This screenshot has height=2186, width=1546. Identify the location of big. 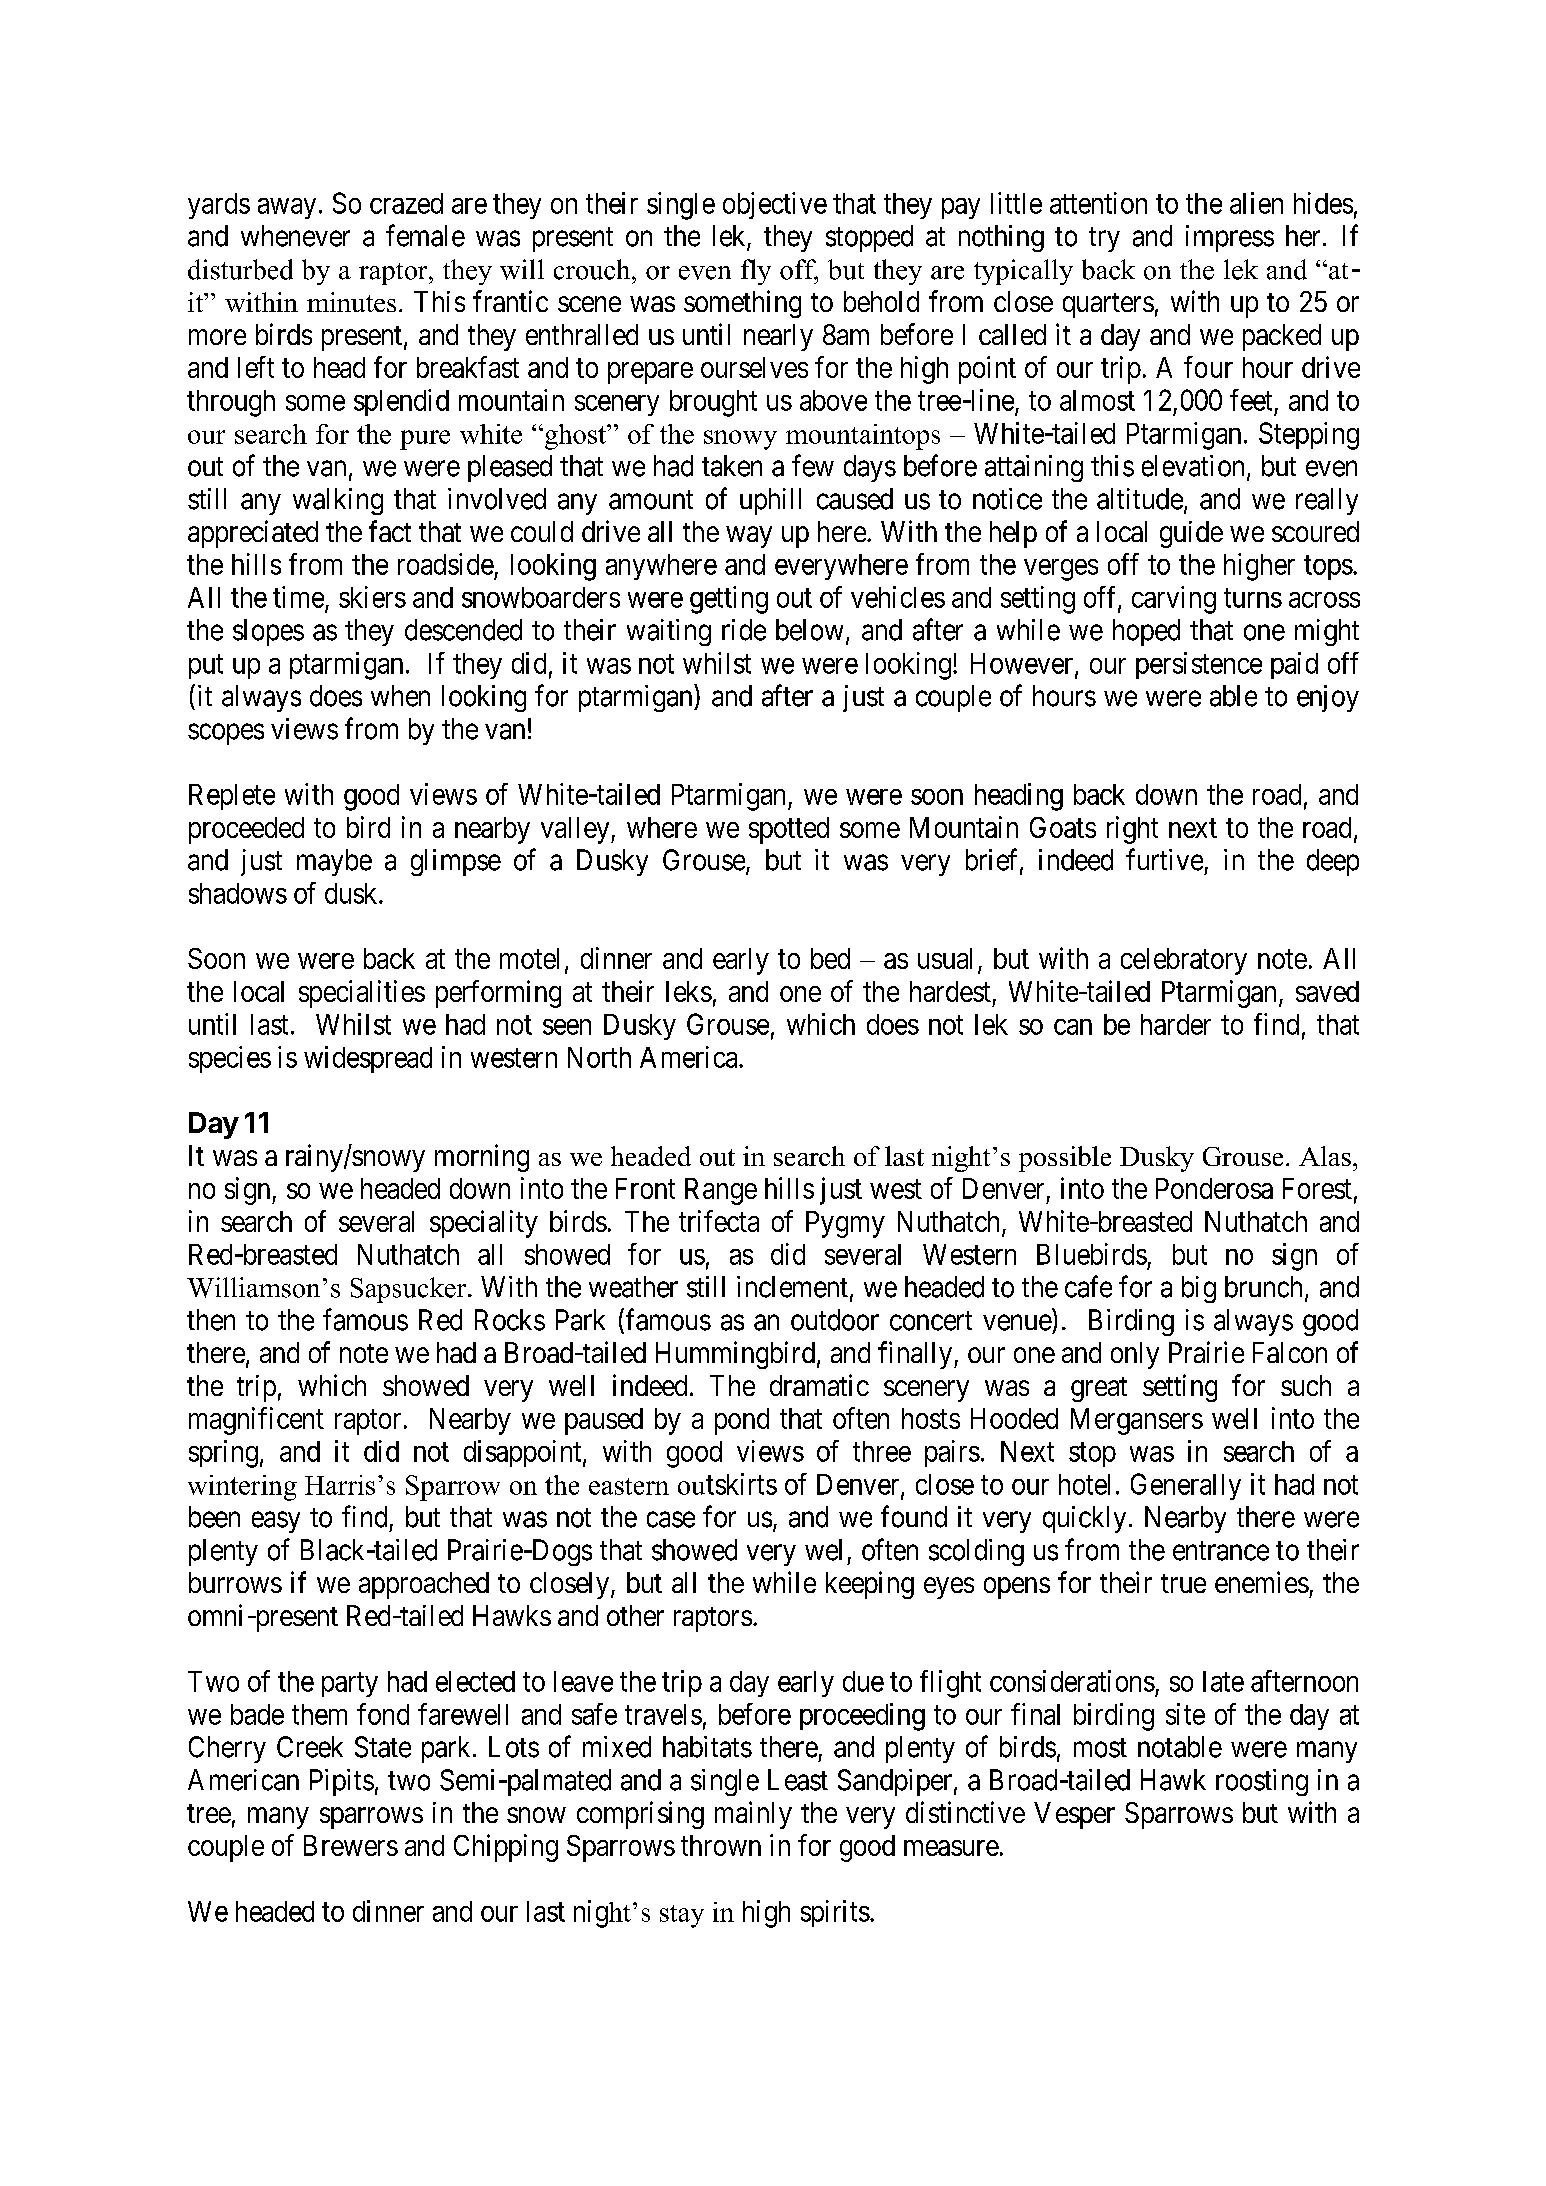
(1199, 1289).
